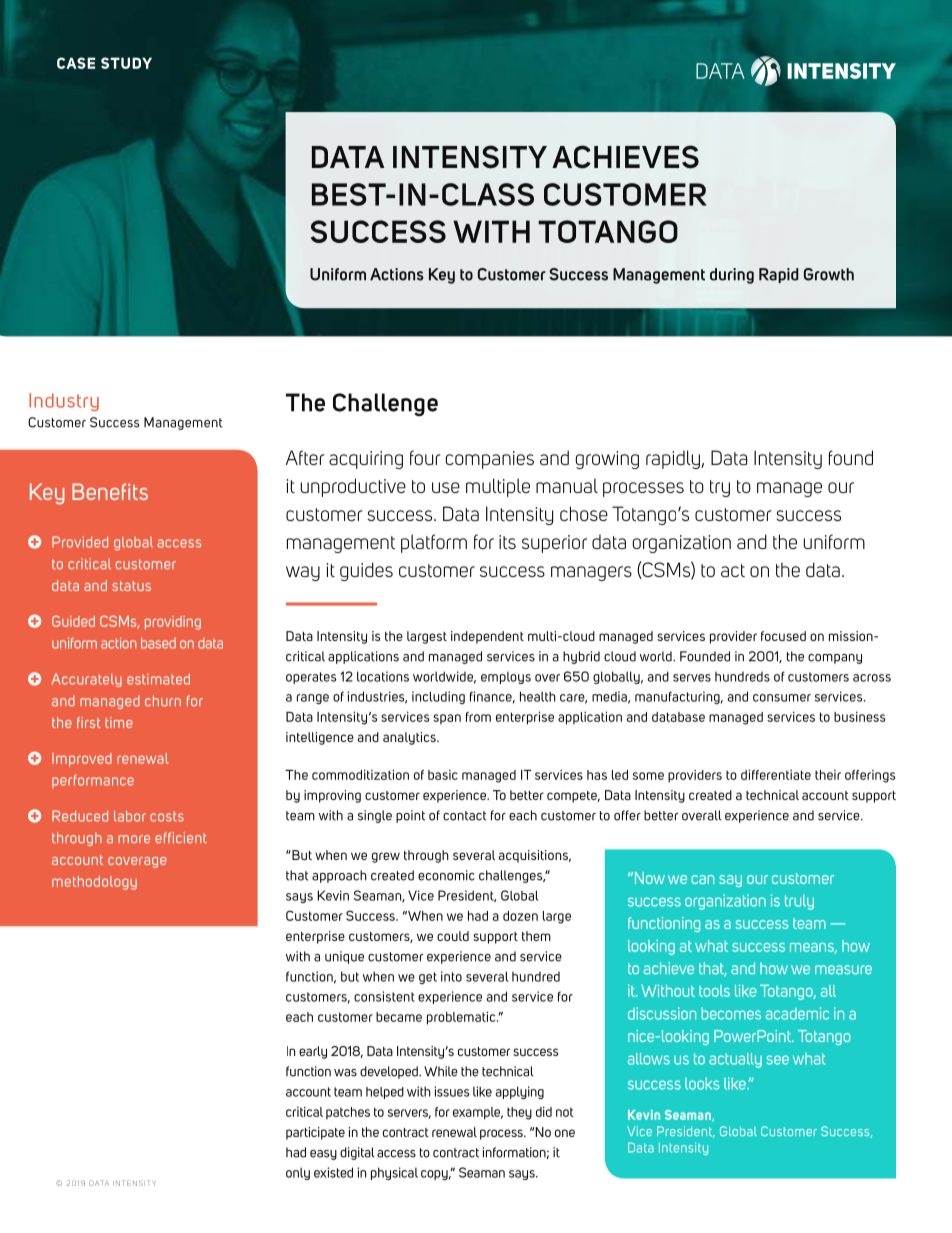 Image resolution: width=952 pixels, height=1233 pixels. What do you see at coordinates (829, 274) in the screenshot?
I see `Growth` at bounding box center [829, 274].
